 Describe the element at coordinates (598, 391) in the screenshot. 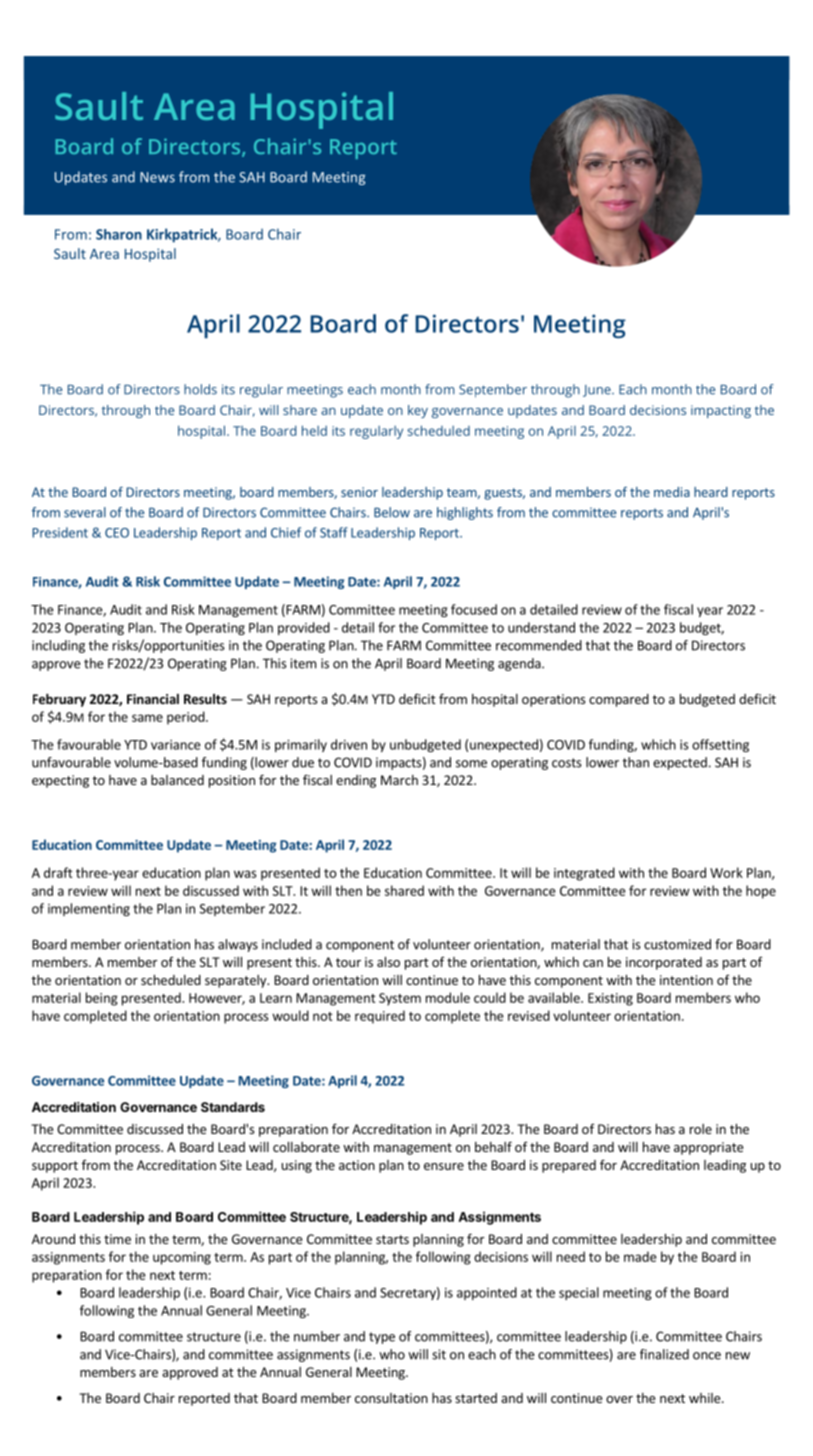

I see `June` at that location.
